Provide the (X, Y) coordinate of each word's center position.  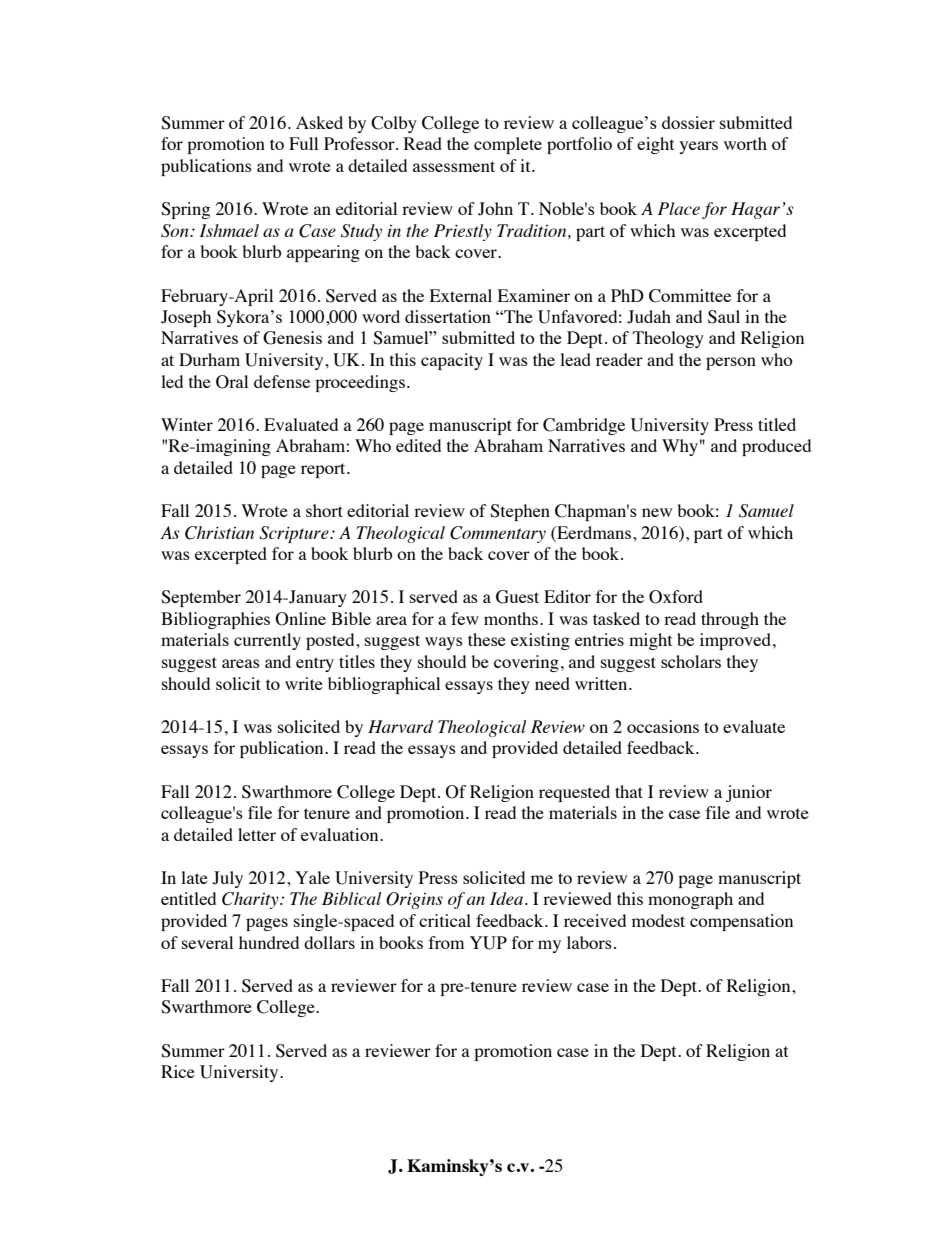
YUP (488, 943)
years (699, 147)
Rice (178, 1071)
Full (303, 143)
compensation (741, 922)
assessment (454, 166)
